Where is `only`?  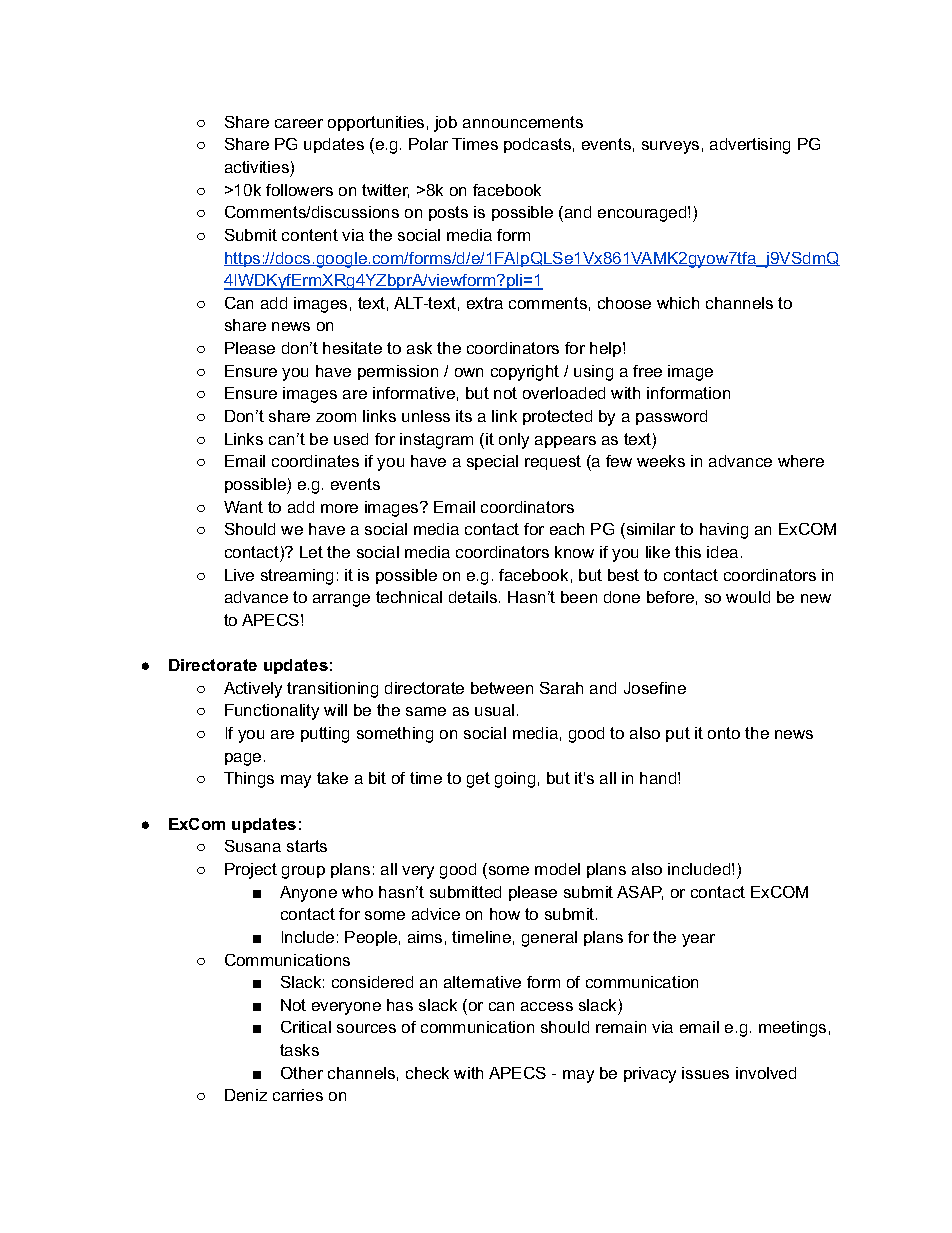
only is located at coordinates (514, 441).
